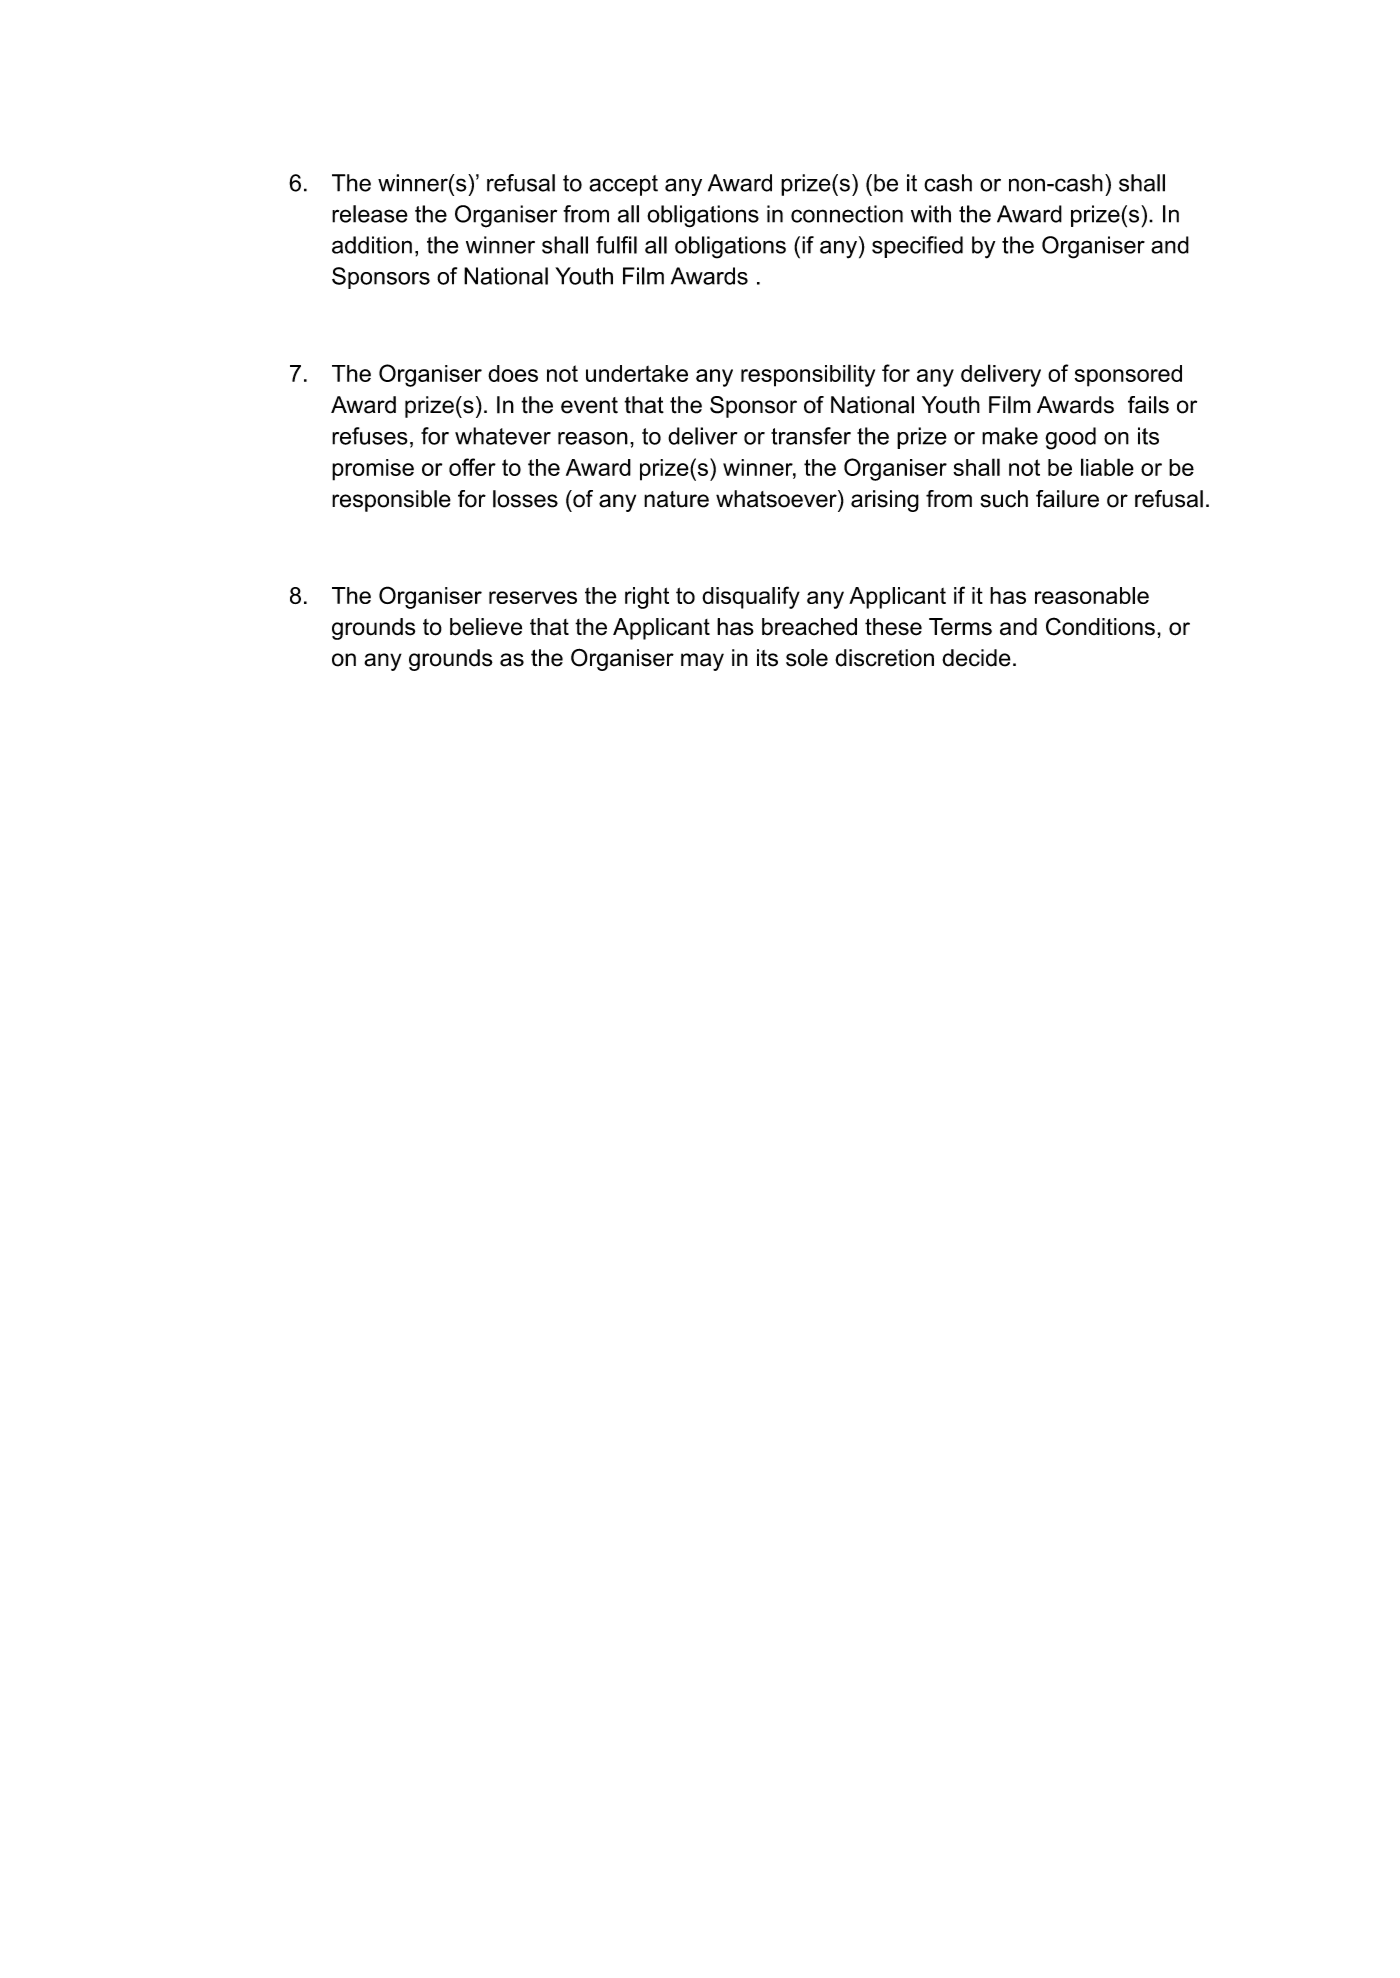  What do you see at coordinates (847, 214) in the screenshot?
I see `connection` at bounding box center [847, 214].
